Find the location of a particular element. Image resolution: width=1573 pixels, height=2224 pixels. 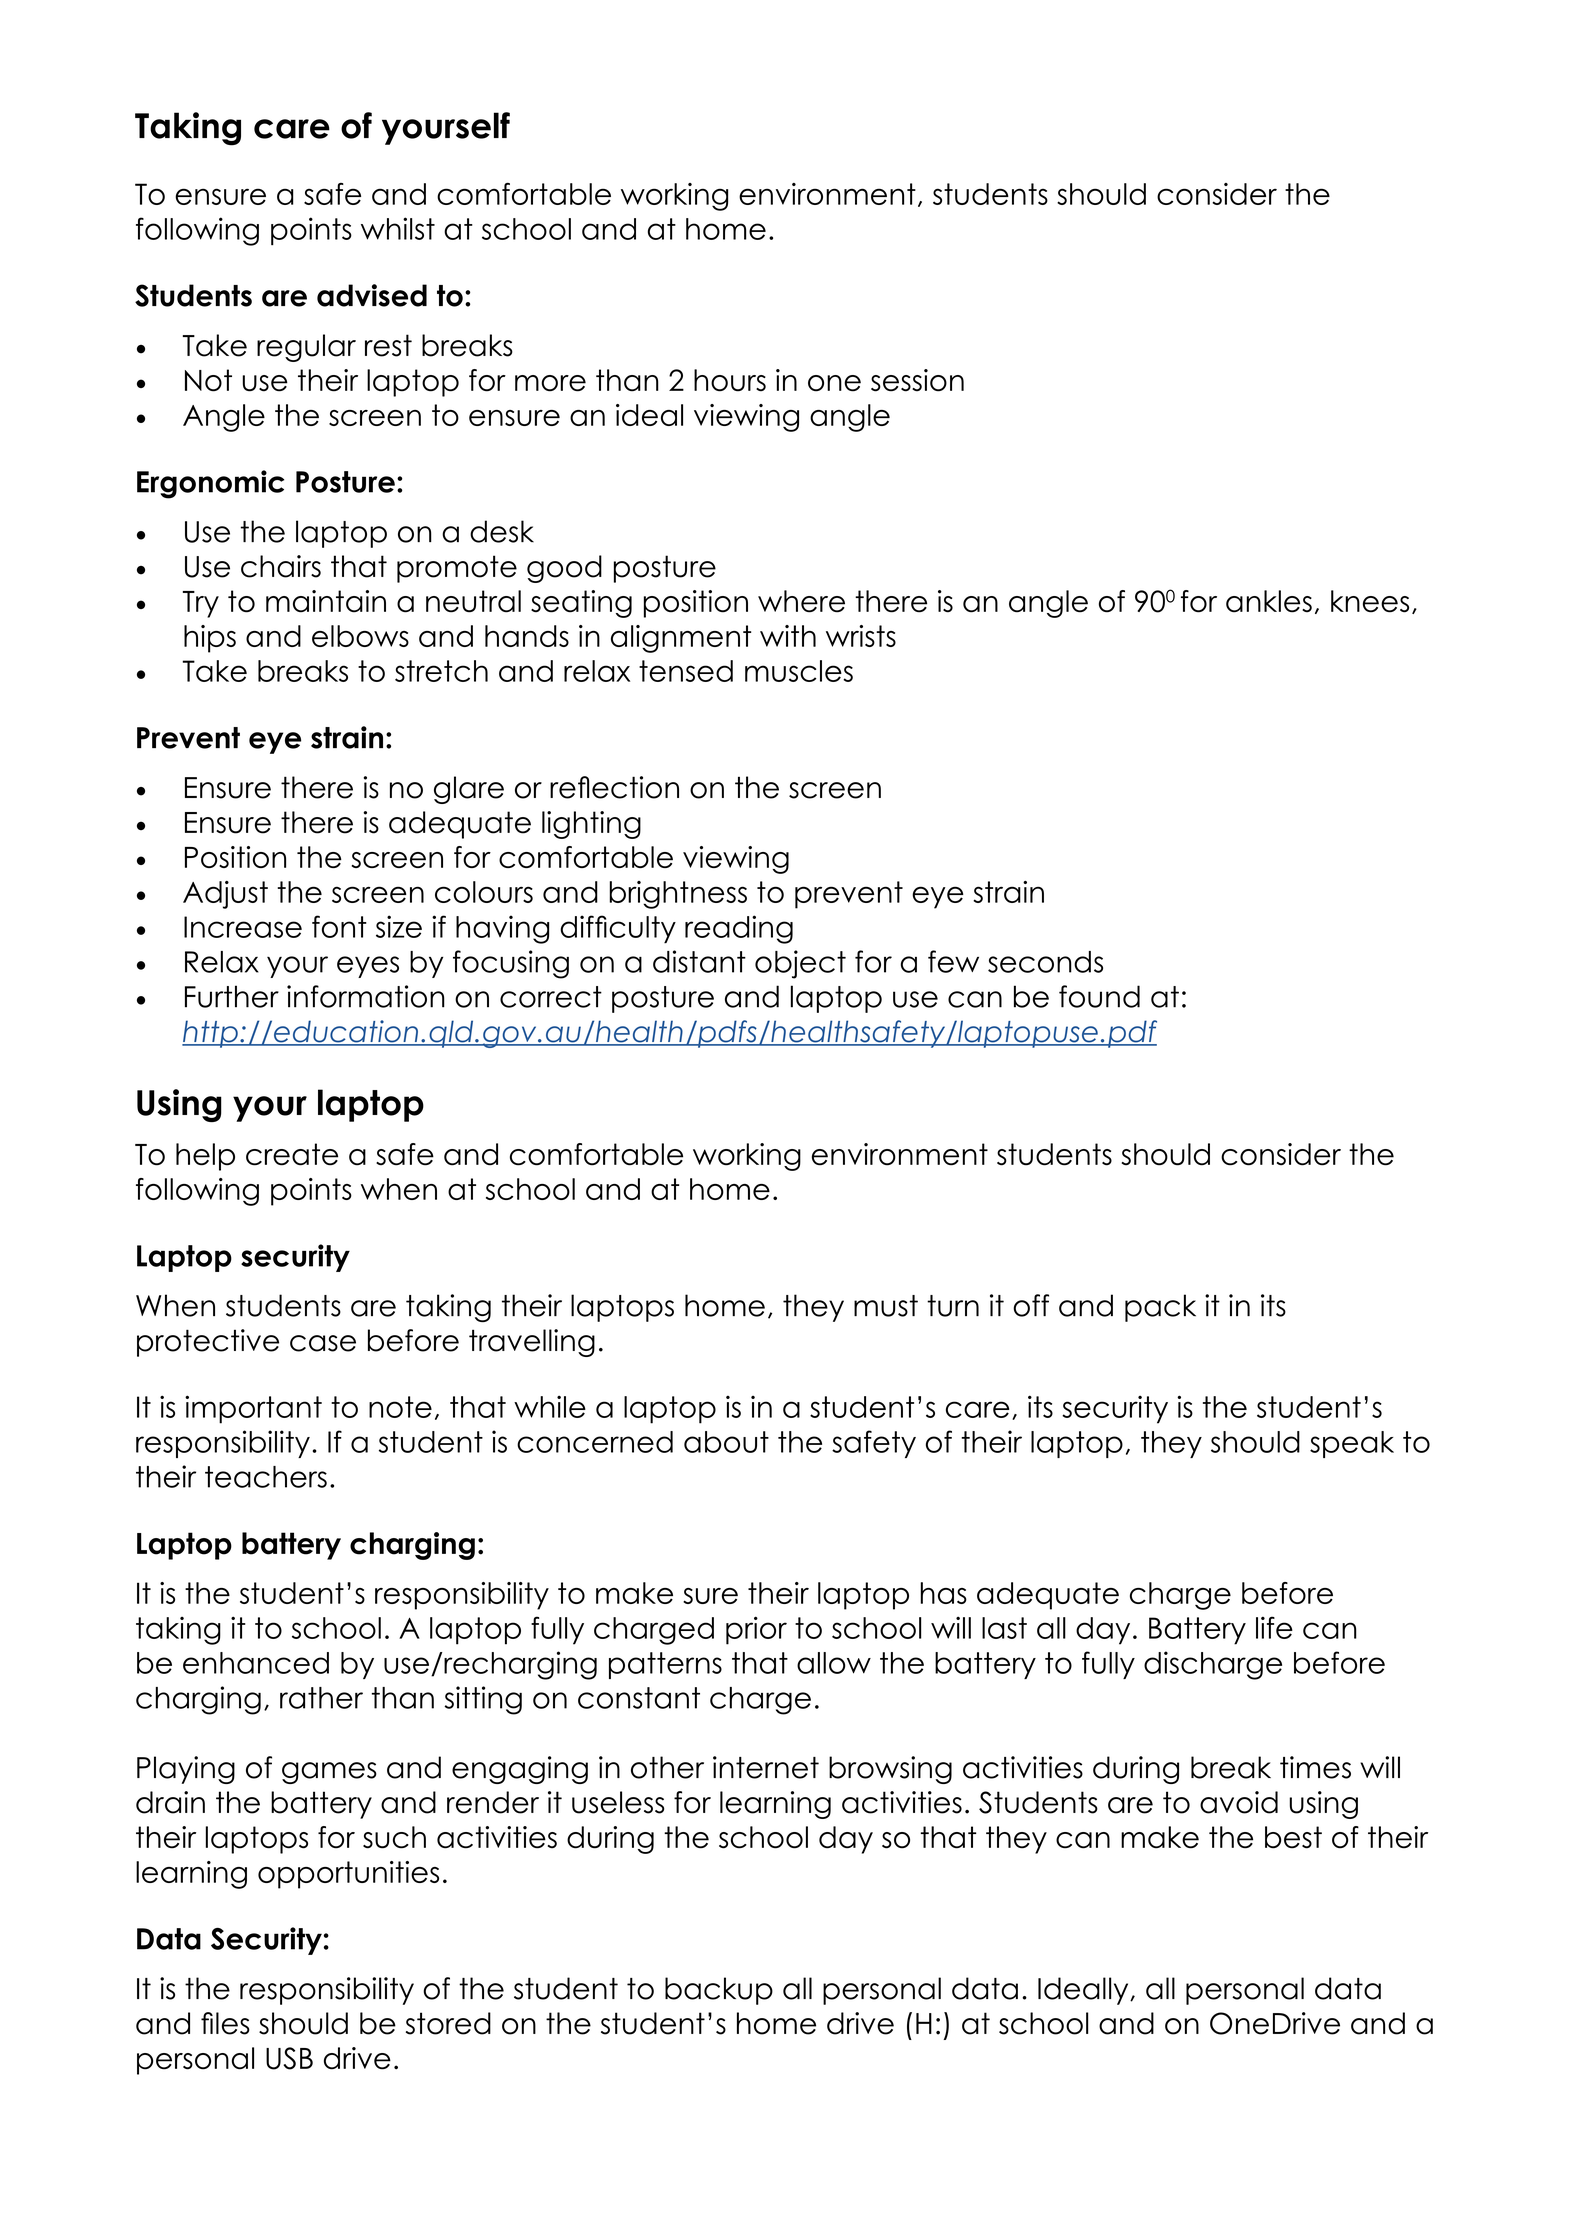

muscles is located at coordinates (799, 671).
